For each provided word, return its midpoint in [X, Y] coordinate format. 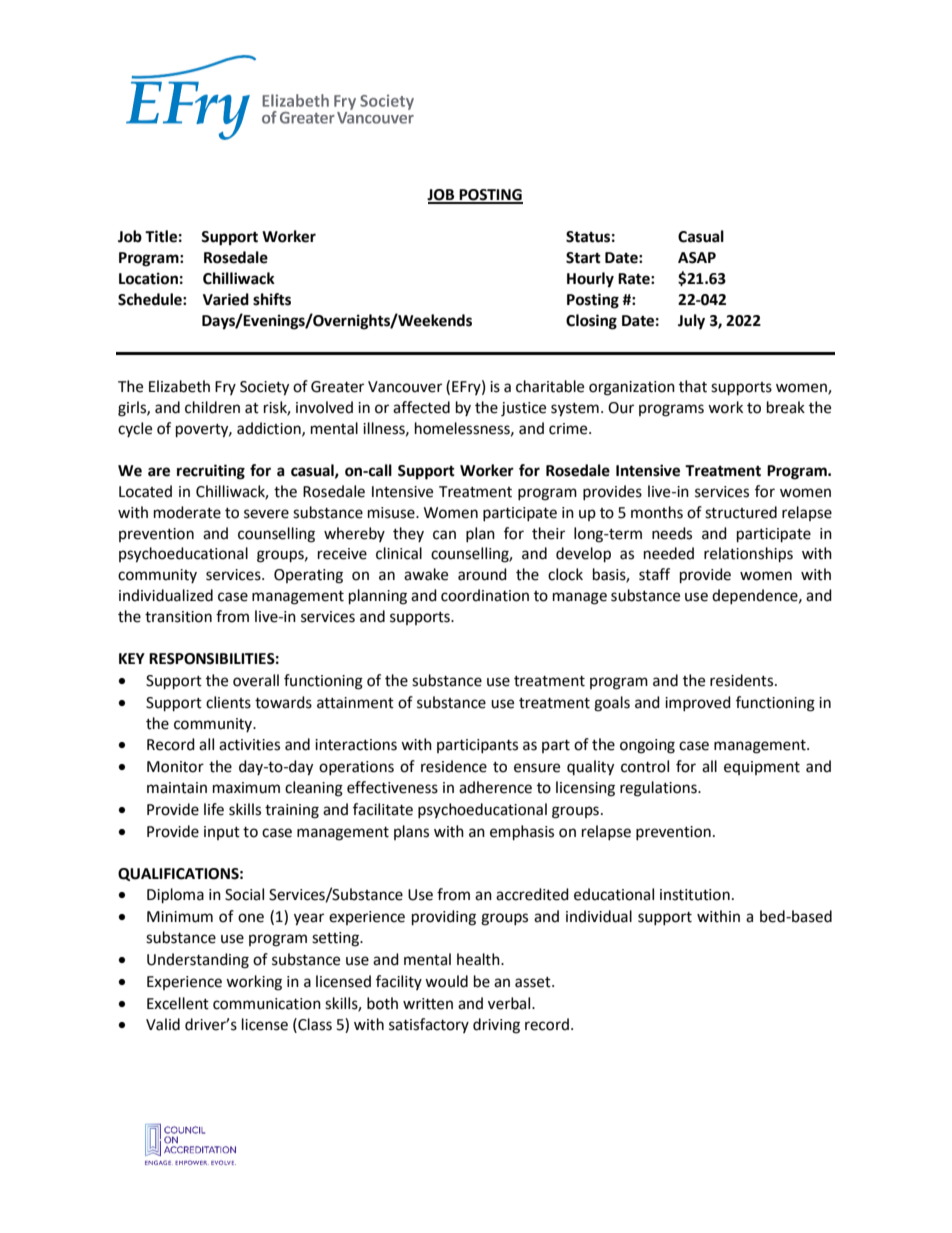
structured [741, 512]
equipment [762, 768]
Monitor [175, 767]
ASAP [697, 258]
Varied [226, 299]
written [428, 1004]
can [444, 535]
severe [266, 514]
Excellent [178, 1003]
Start [583, 258]
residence [454, 766]
